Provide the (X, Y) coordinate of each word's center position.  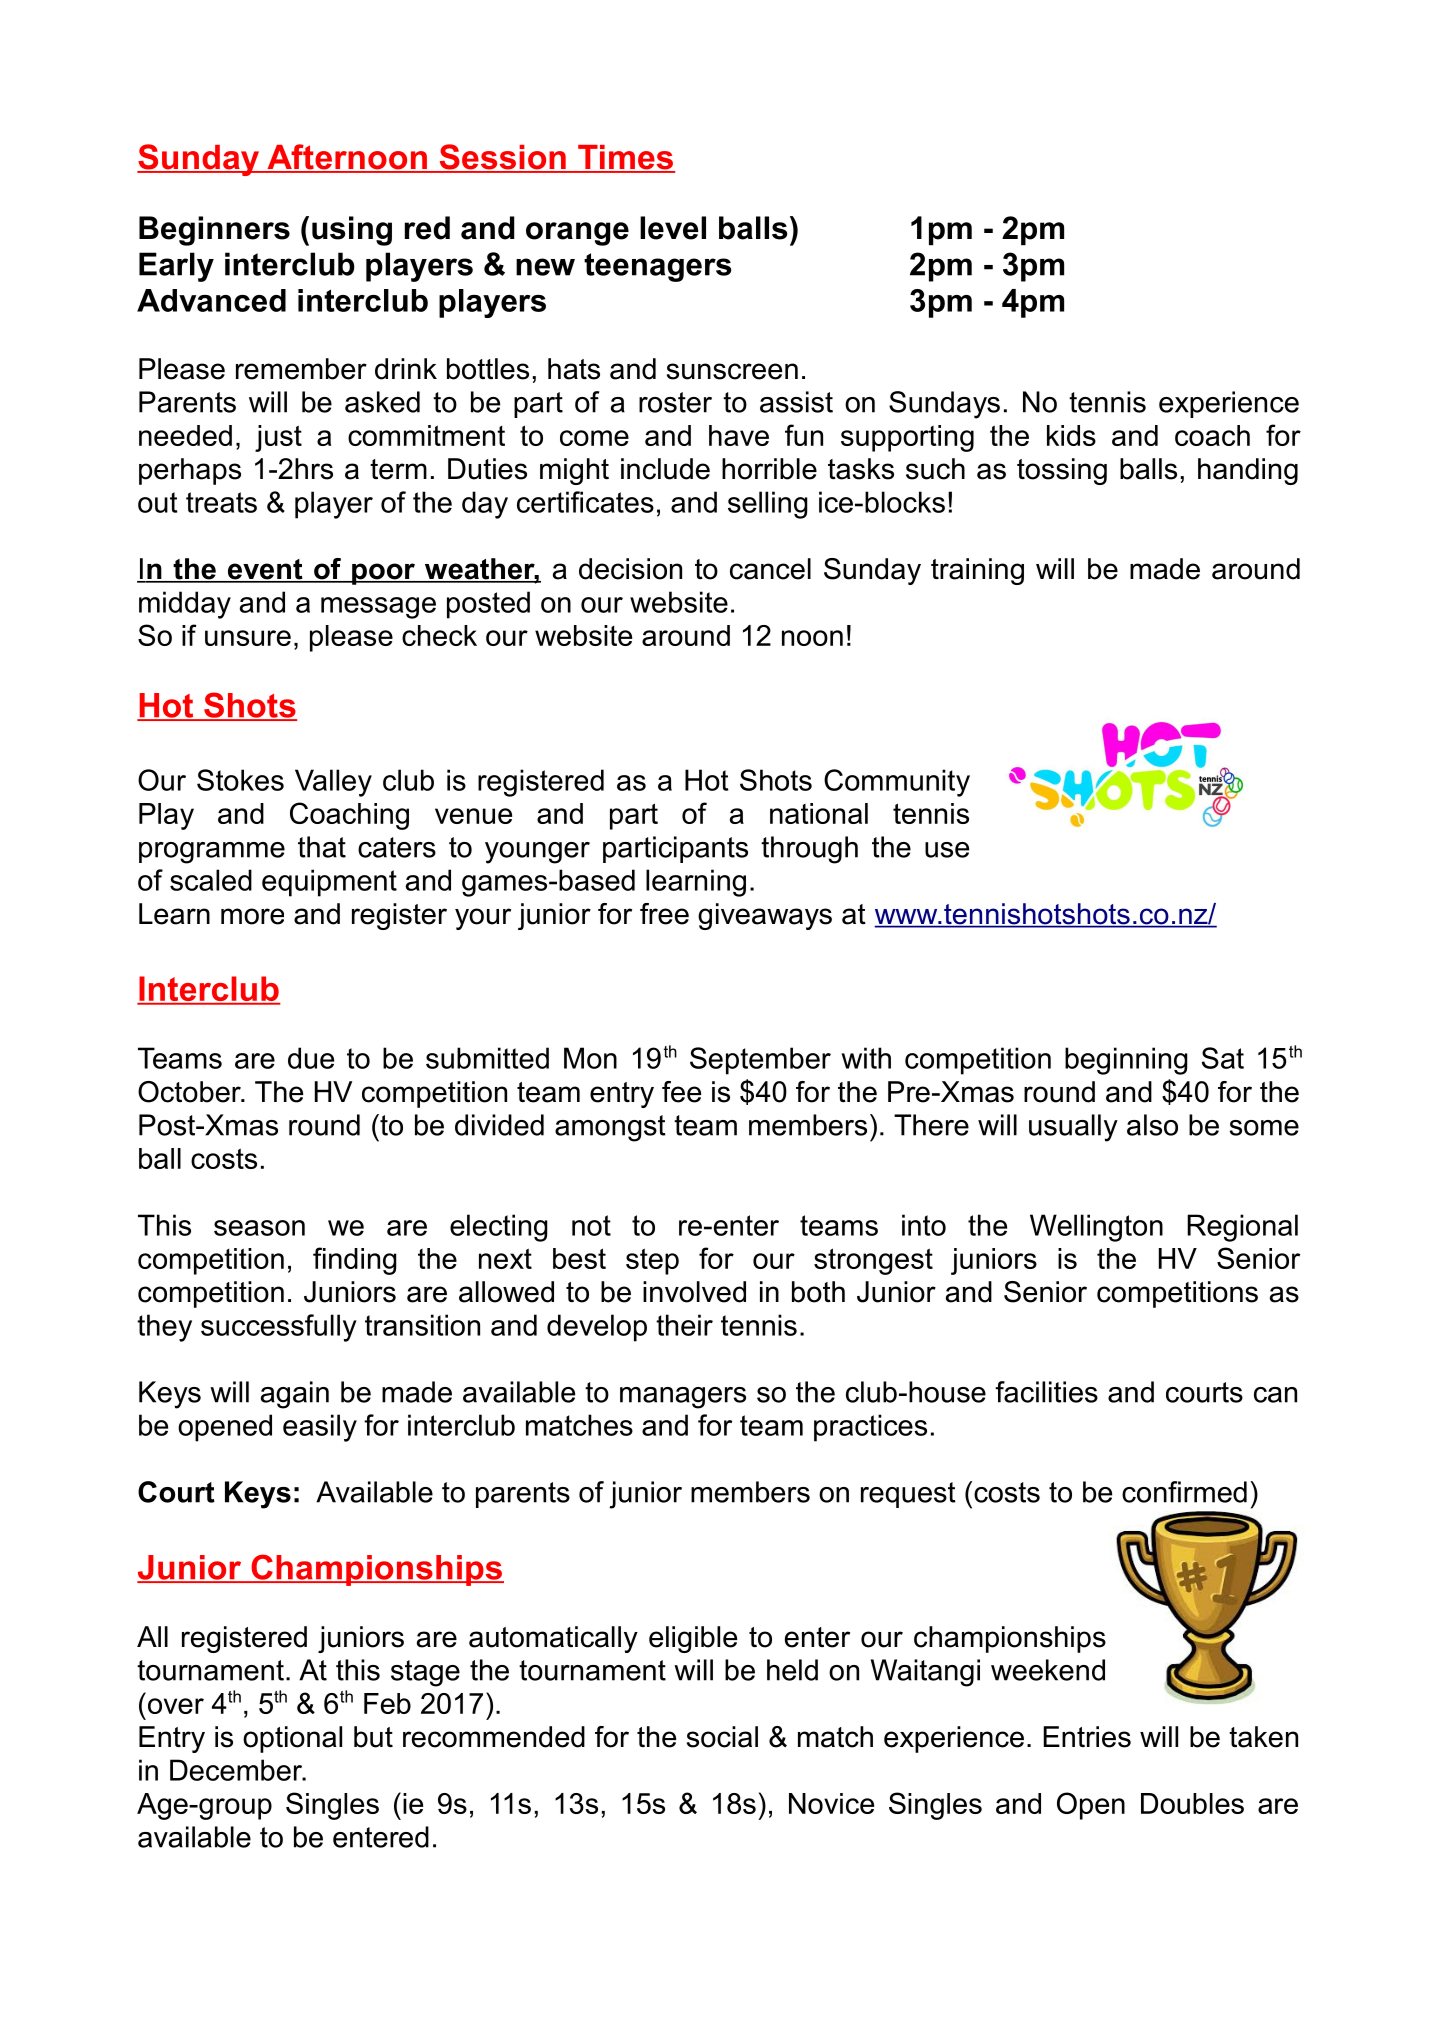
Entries (1087, 1737)
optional (292, 1739)
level (673, 228)
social (722, 1737)
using (352, 231)
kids (1071, 435)
